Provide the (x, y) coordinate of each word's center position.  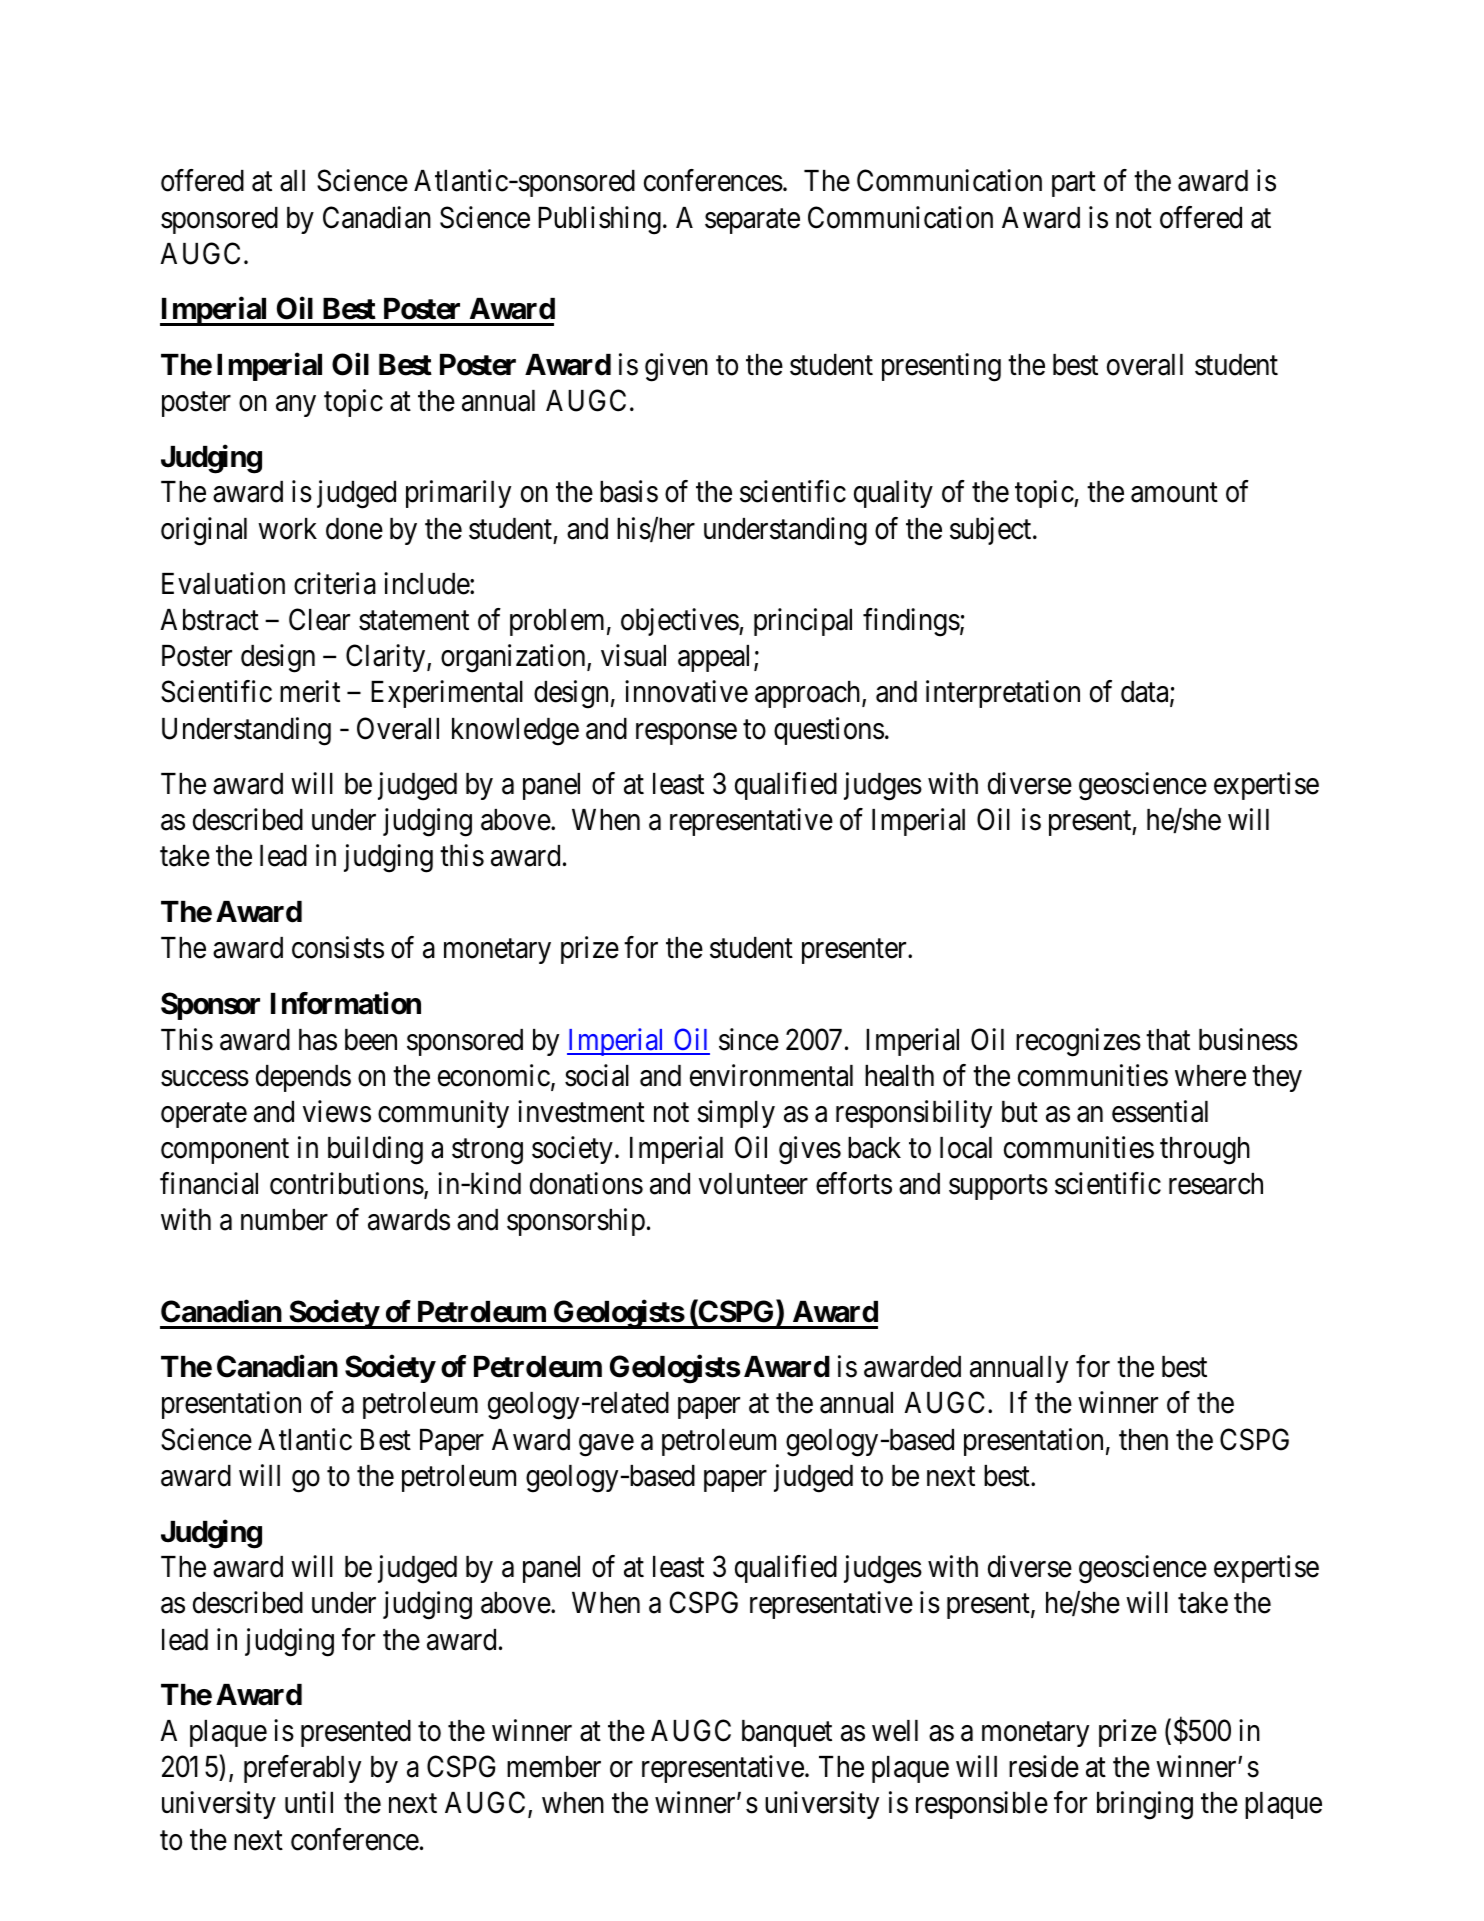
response (686, 734)
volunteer (753, 1184)
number (284, 1220)
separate (752, 221)
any (296, 406)
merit (310, 692)
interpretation (1003, 694)
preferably (302, 1769)
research (1216, 1184)
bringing (1145, 1806)
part (1074, 184)
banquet (787, 1733)
